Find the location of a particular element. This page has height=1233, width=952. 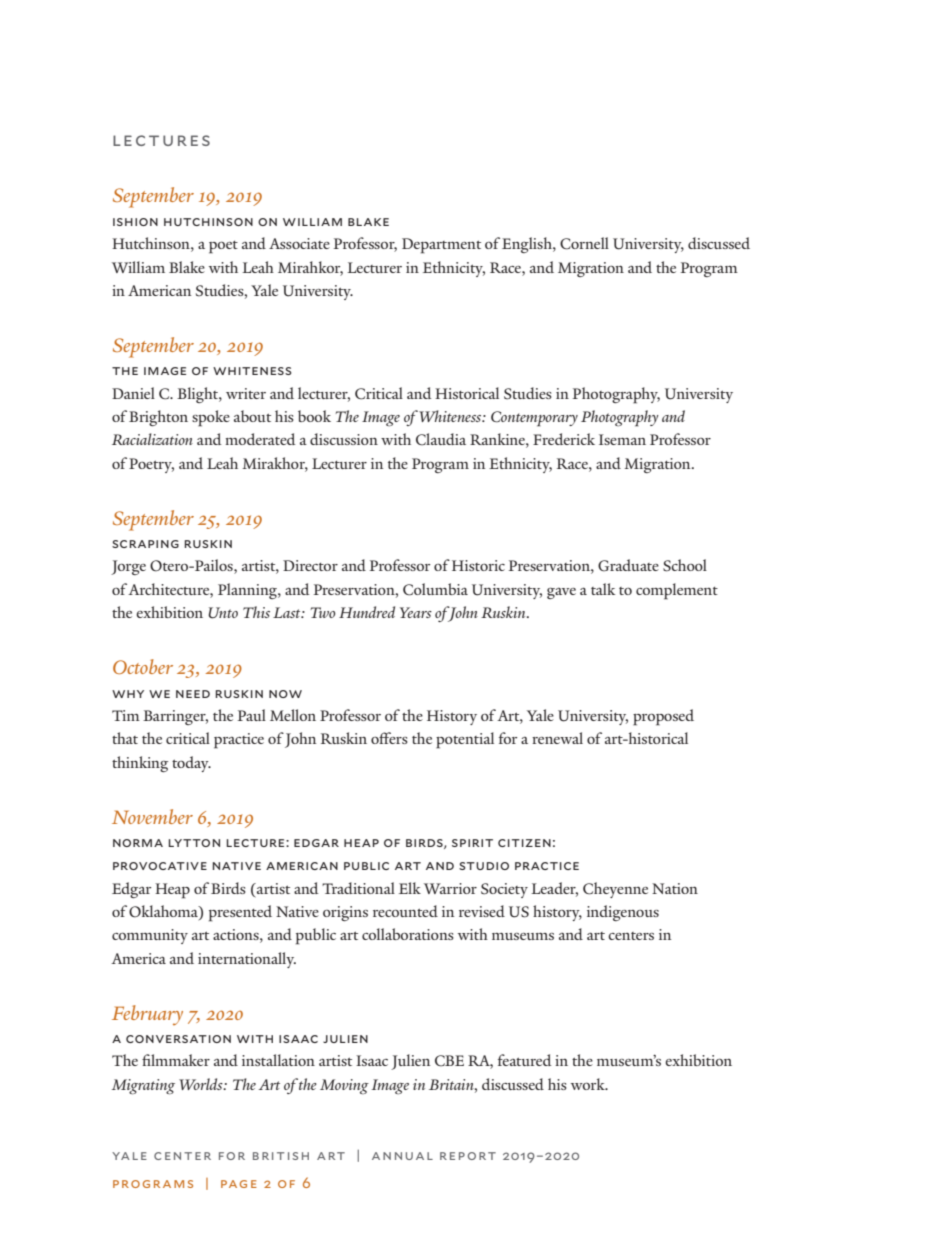

filmmaker is located at coordinates (176, 1060).
